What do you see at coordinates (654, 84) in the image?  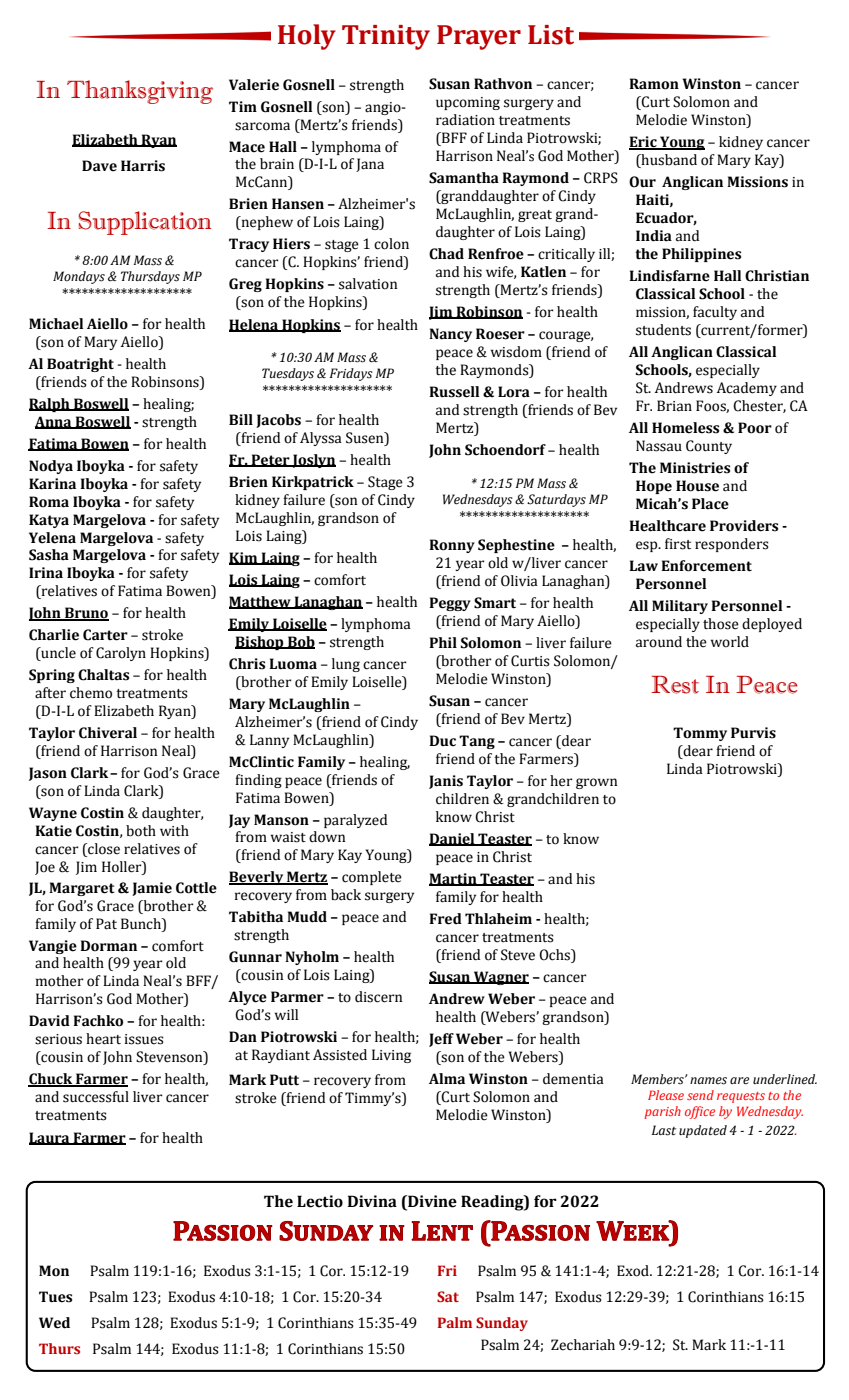 I see `Ramon` at bounding box center [654, 84].
